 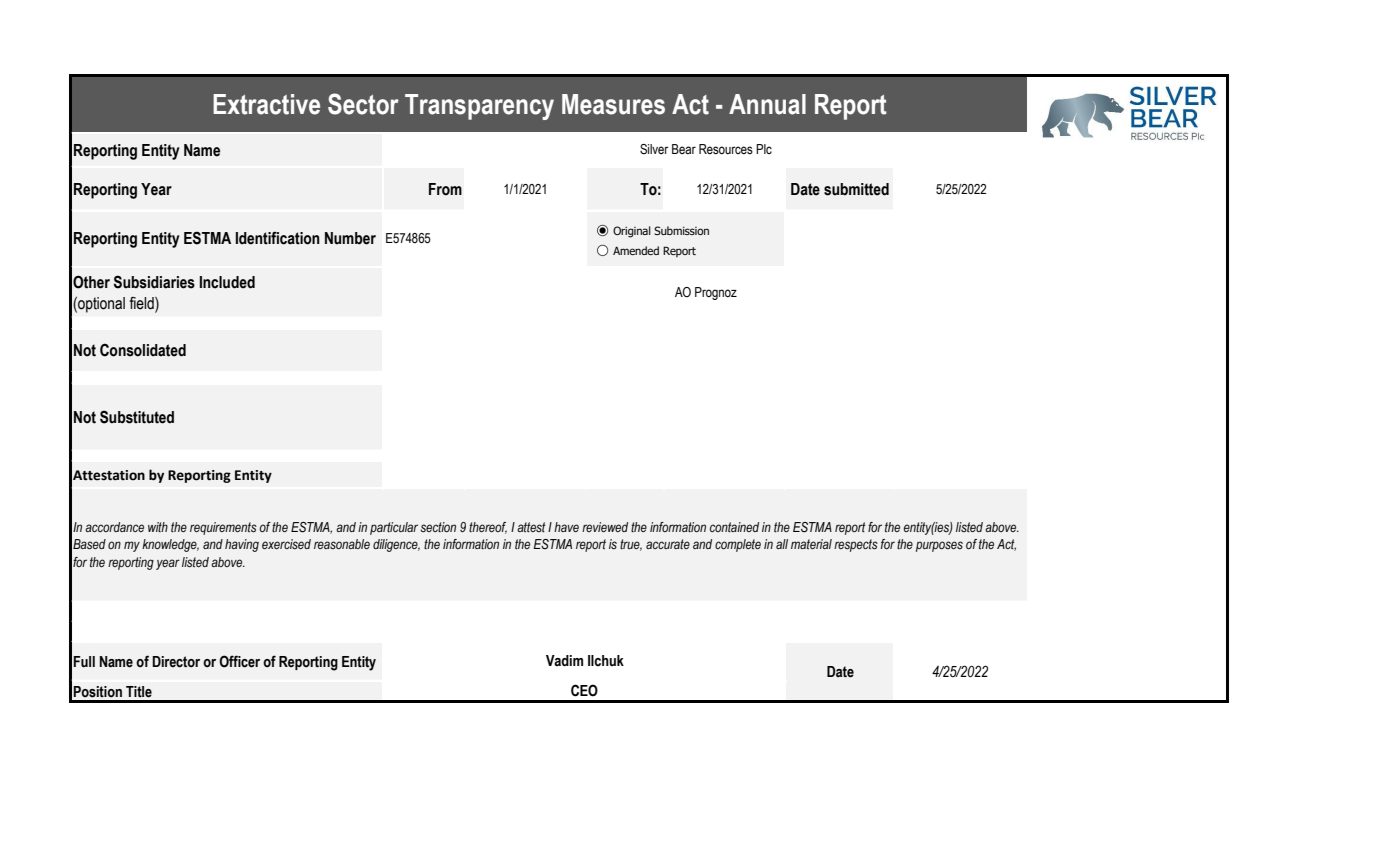 I want to click on Transparency, so click(x=479, y=107).
